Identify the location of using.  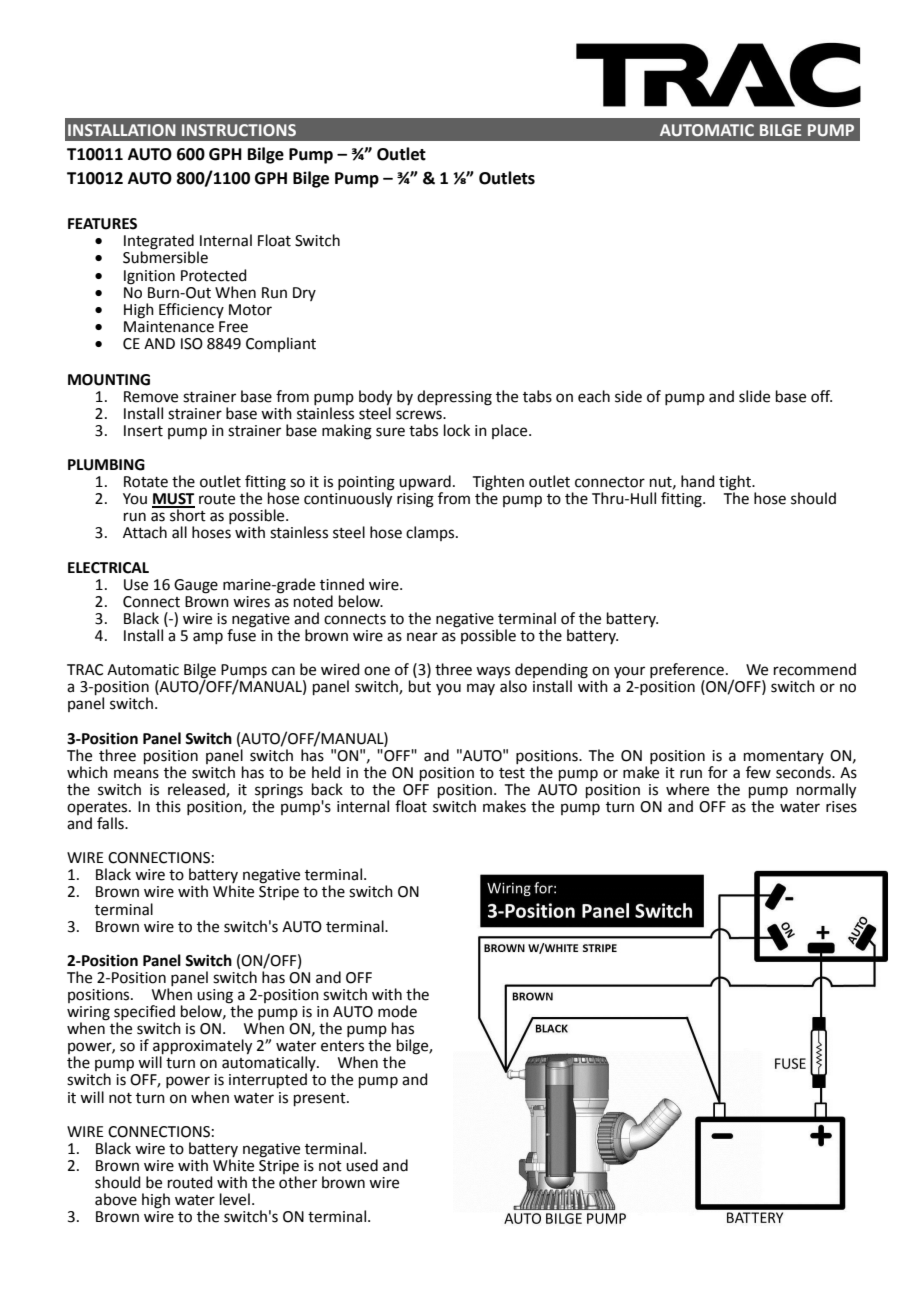
(215, 996).
